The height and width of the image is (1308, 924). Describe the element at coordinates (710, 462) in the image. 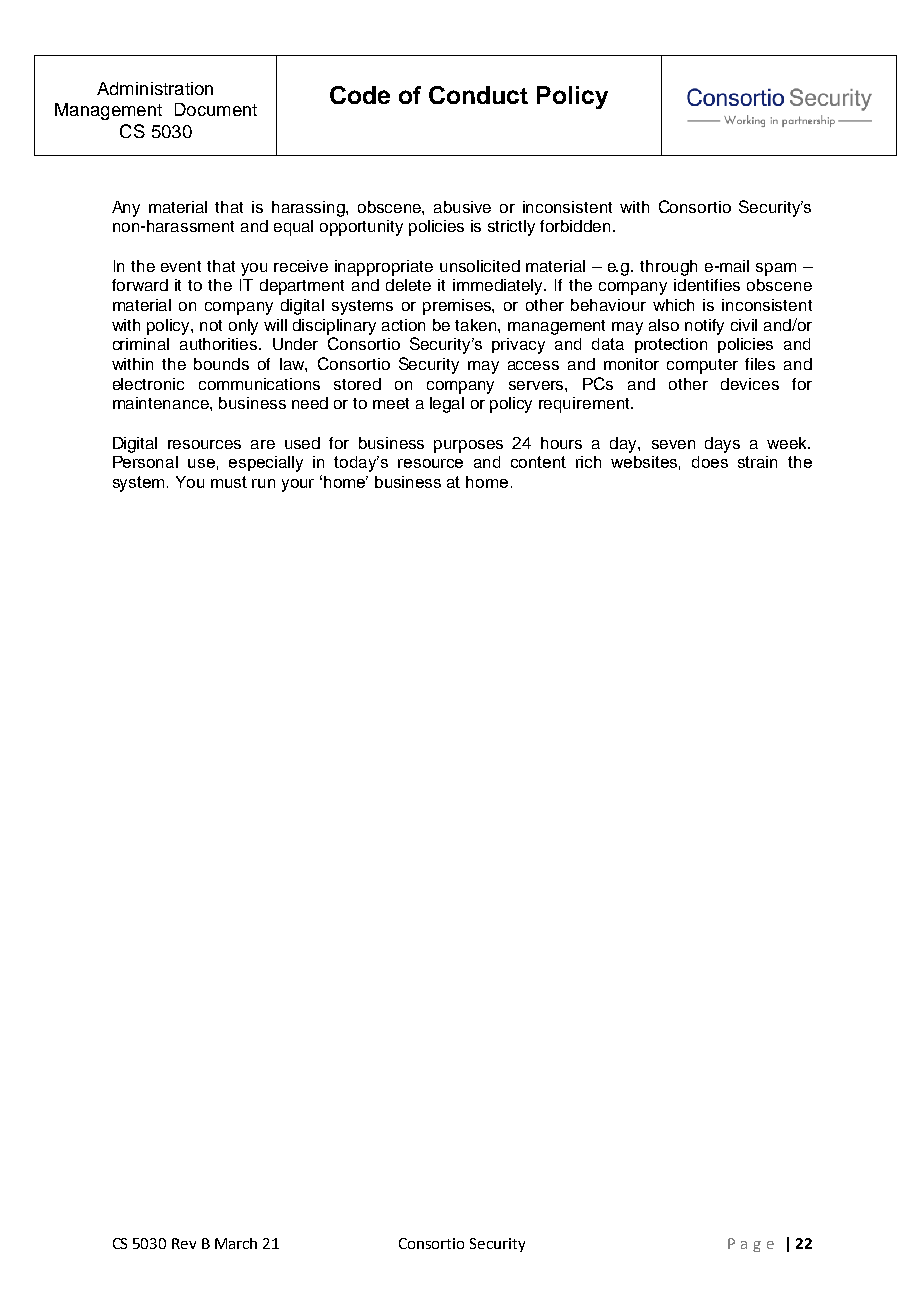

I see `does` at that location.
